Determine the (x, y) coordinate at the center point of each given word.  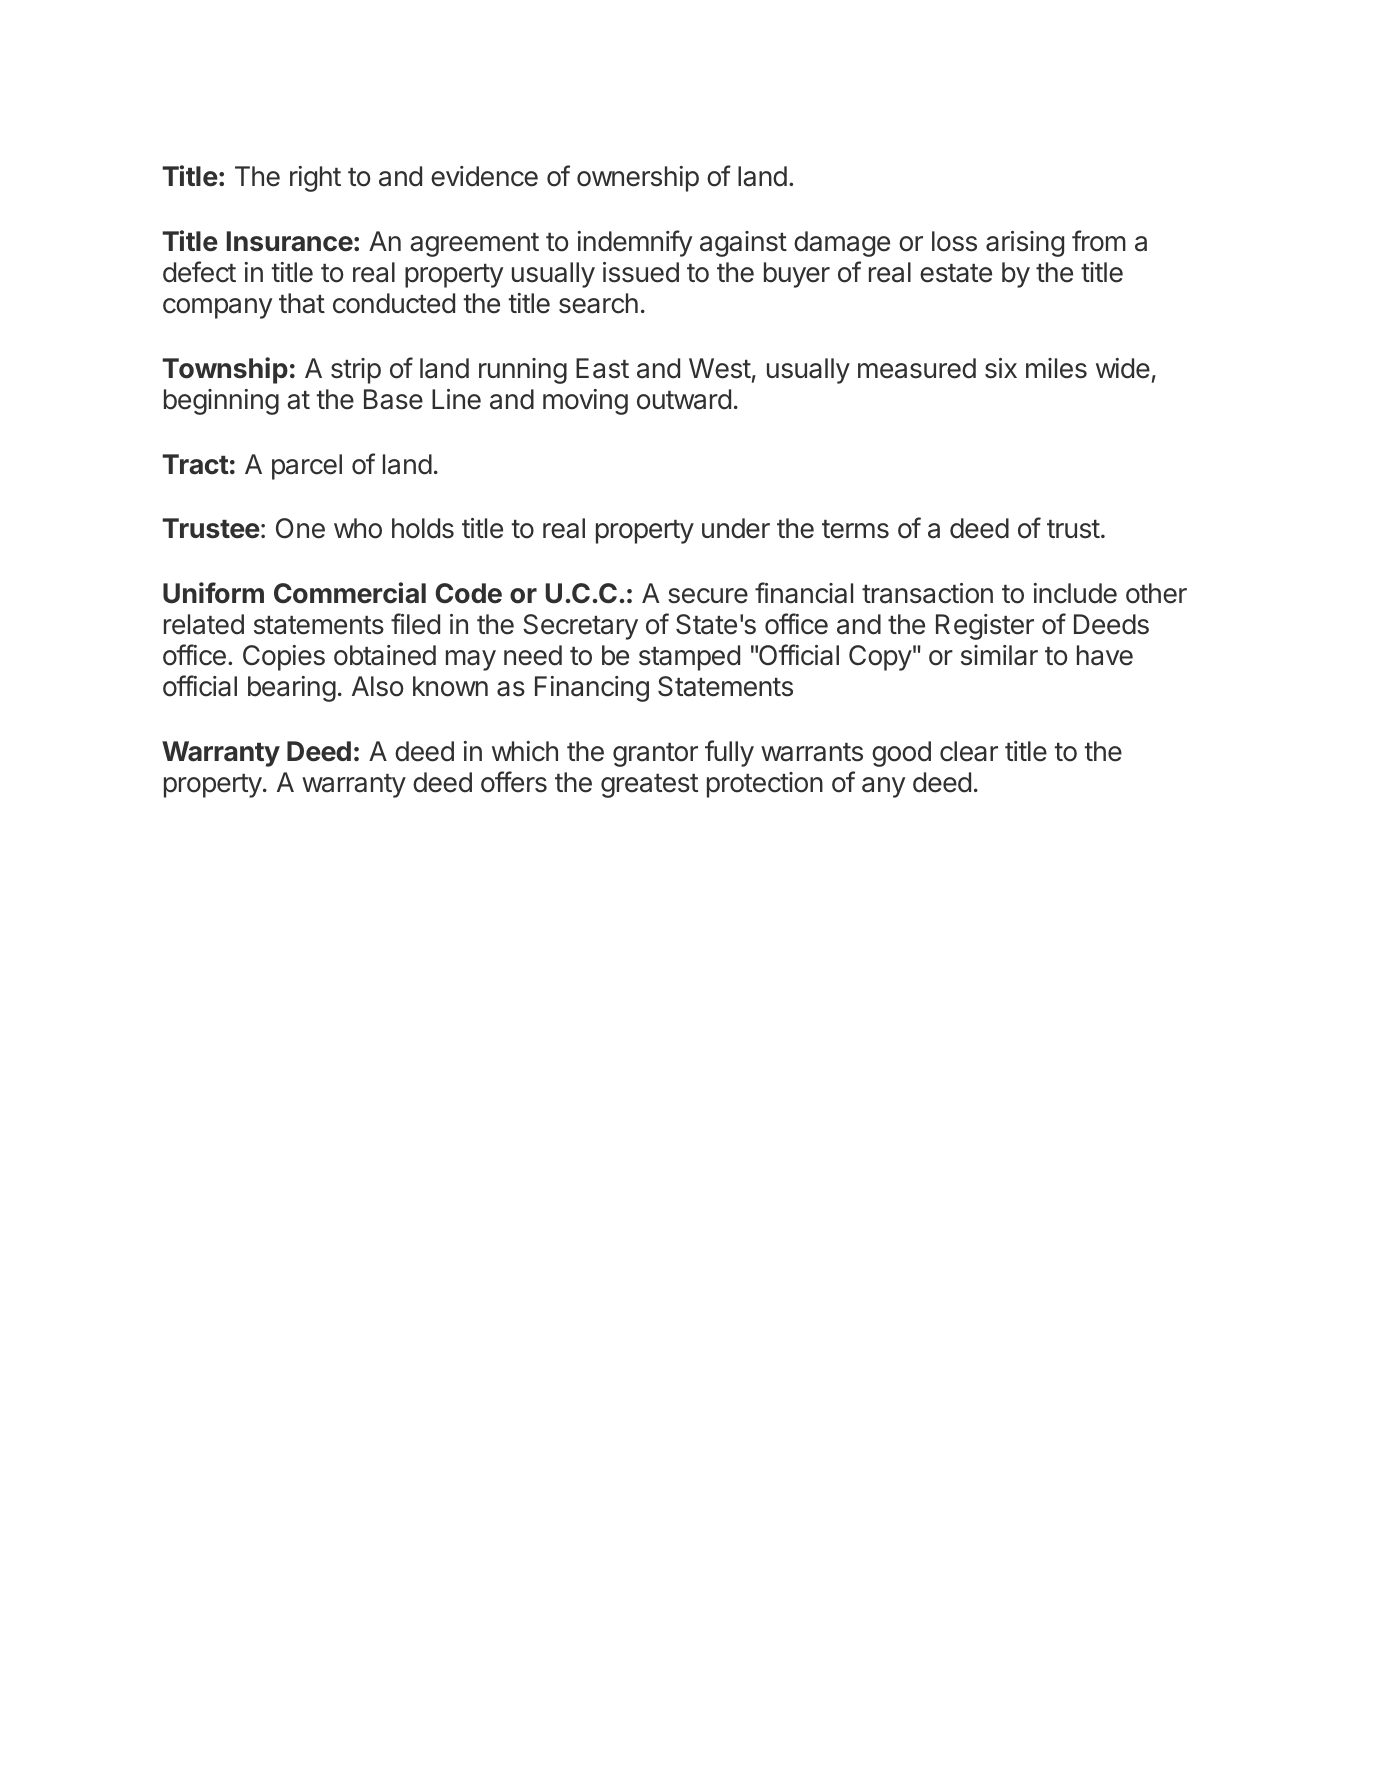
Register (985, 627)
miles (1056, 368)
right (315, 179)
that (302, 303)
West (720, 368)
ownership (638, 179)
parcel (307, 467)
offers (514, 782)
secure (708, 596)
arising (1025, 244)
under (736, 528)
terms (855, 529)
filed (415, 624)
